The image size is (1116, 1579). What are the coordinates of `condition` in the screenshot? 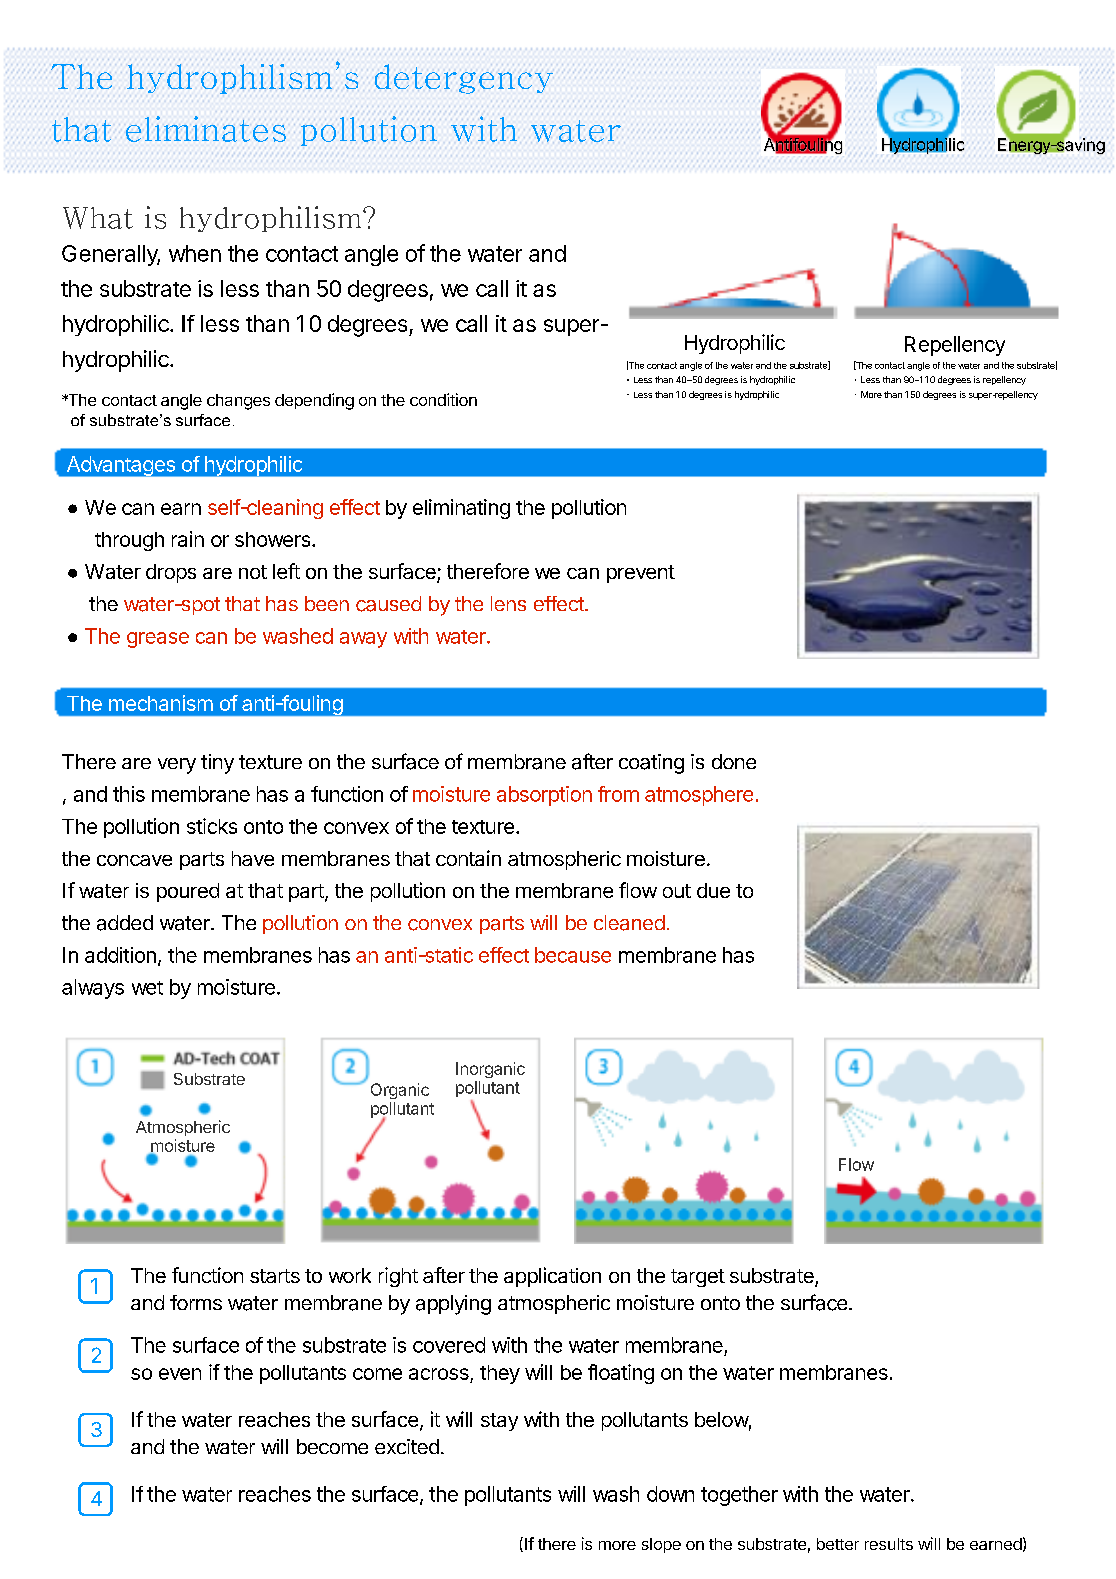 It's located at (443, 399).
